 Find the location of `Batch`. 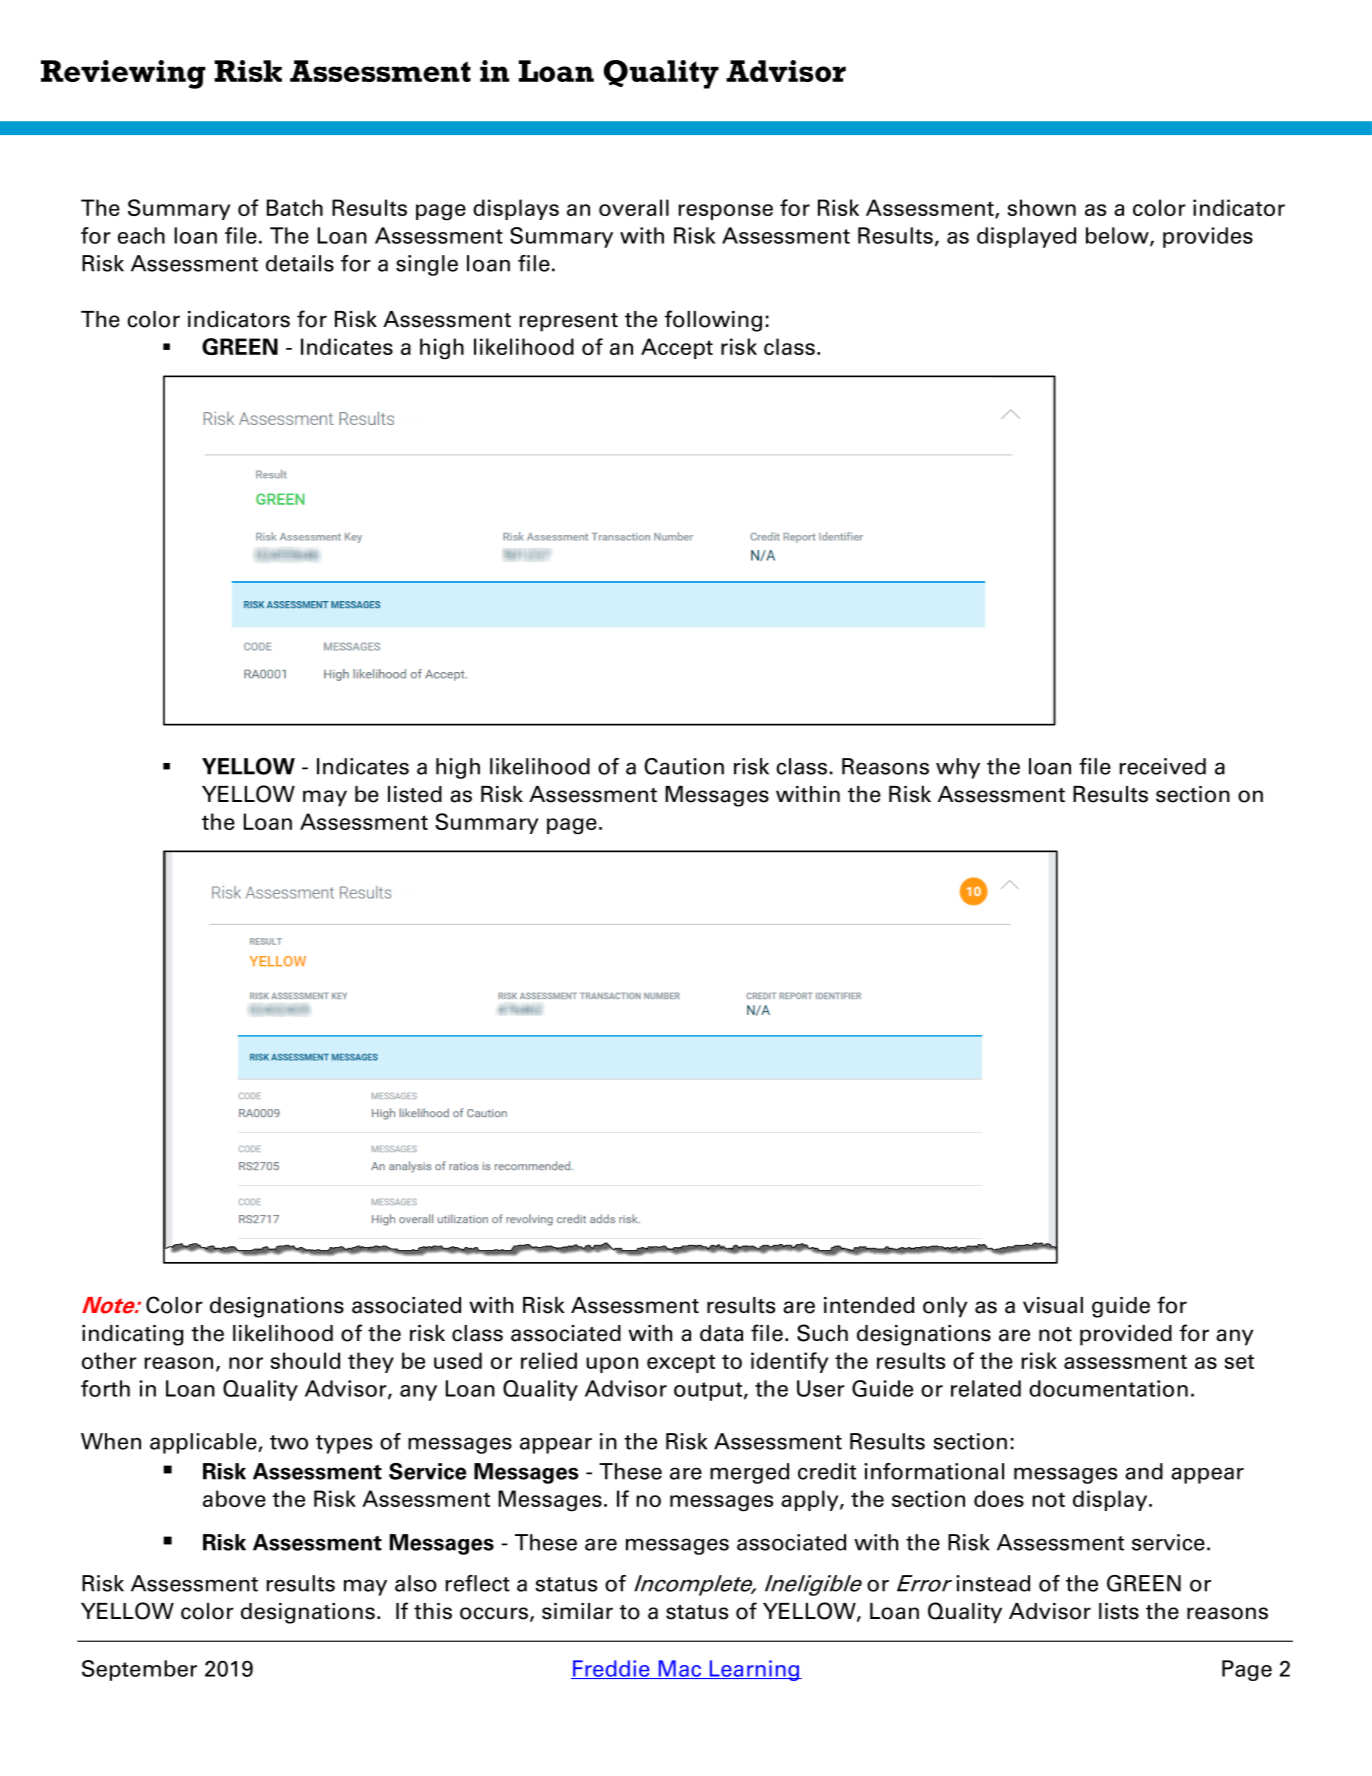

Batch is located at coordinates (295, 207).
